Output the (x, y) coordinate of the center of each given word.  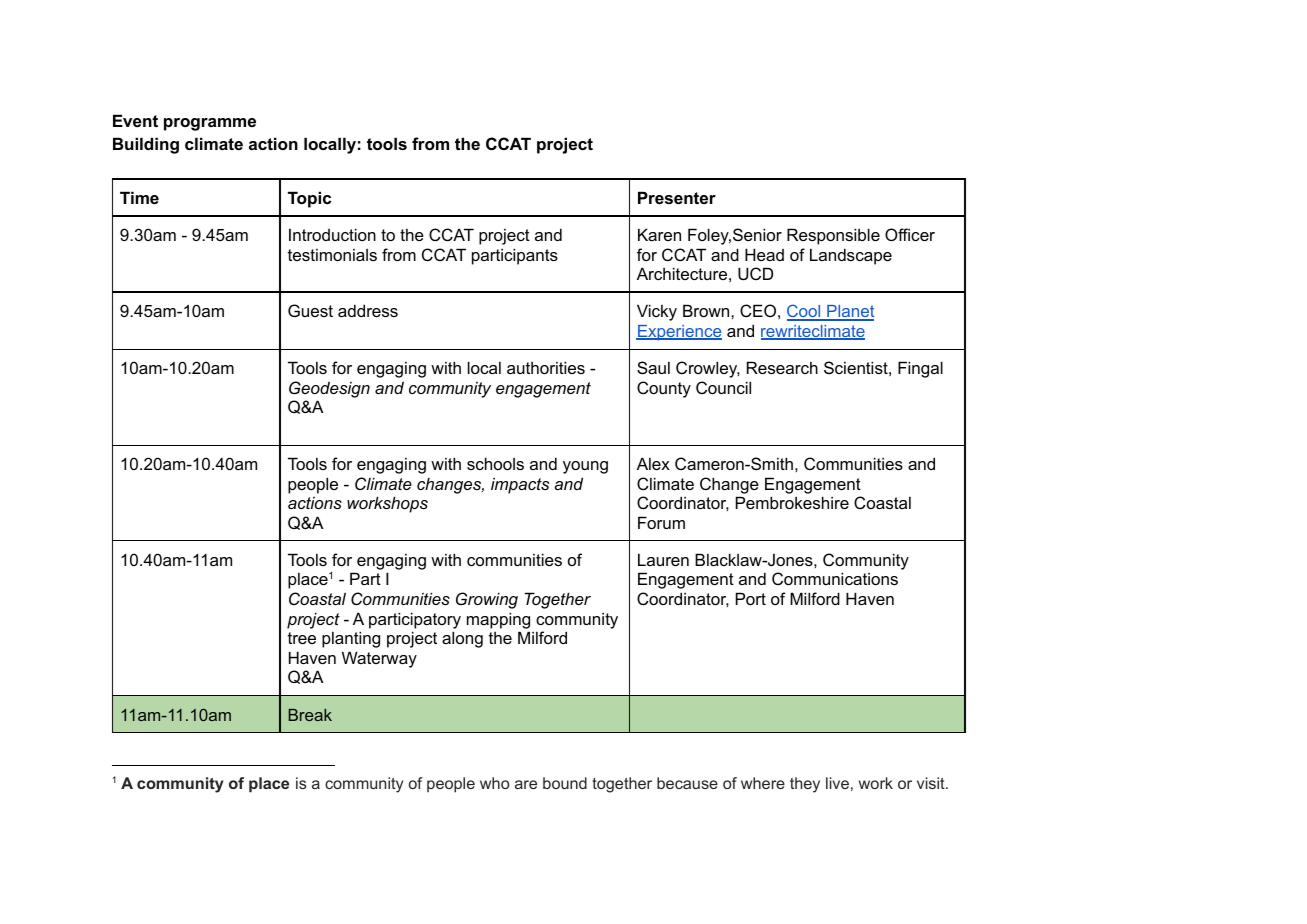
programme (210, 124)
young (585, 467)
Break (310, 715)
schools (495, 463)
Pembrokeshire (792, 502)
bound (565, 783)
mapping (498, 620)
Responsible (833, 236)
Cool (805, 312)
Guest (310, 310)
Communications (835, 578)
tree (302, 638)
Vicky (657, 312)
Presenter (677, 197)
